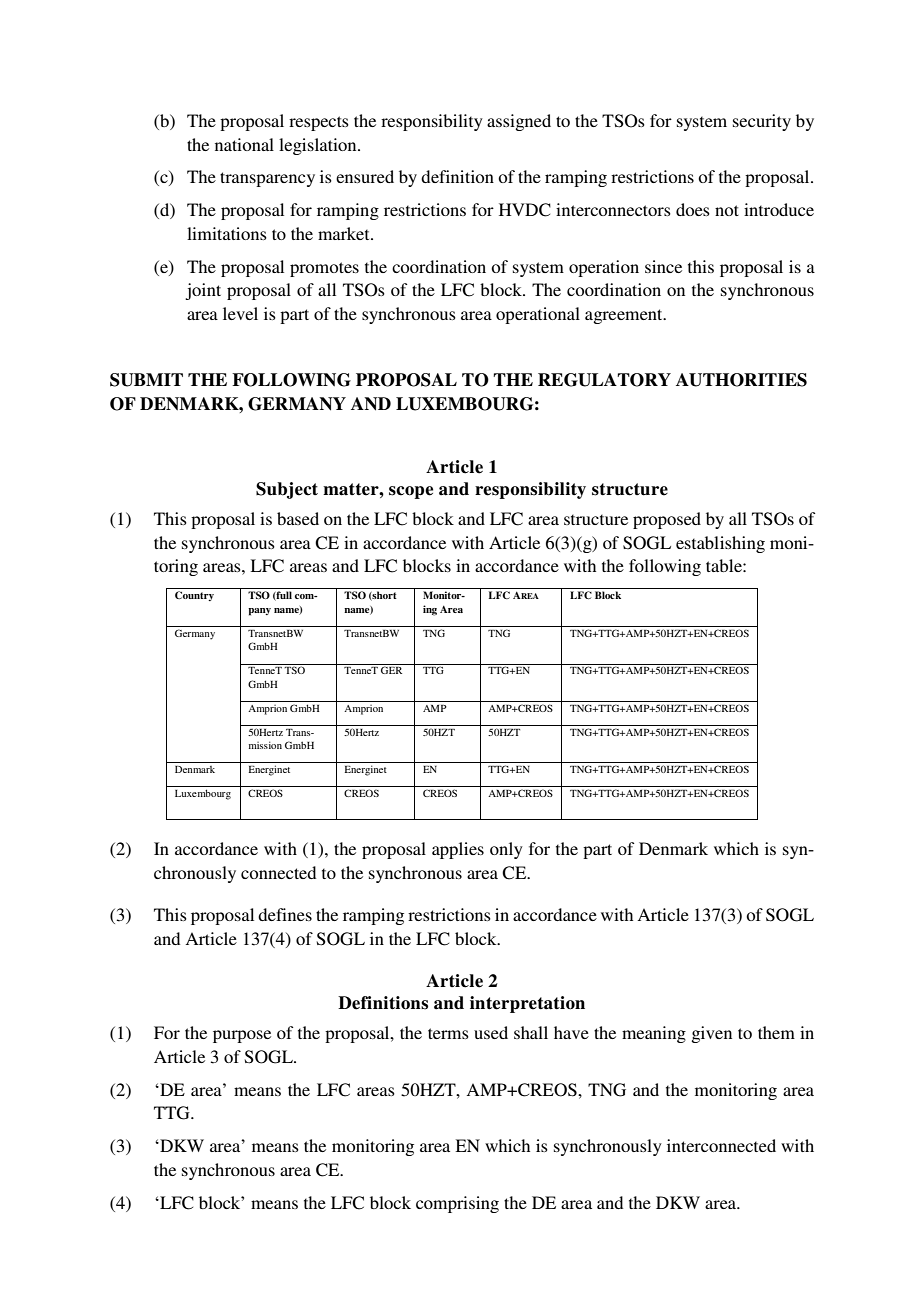  What do you see at coordinates (244, 144) in the image?
I see `national` at bounding box center [244, 144].
